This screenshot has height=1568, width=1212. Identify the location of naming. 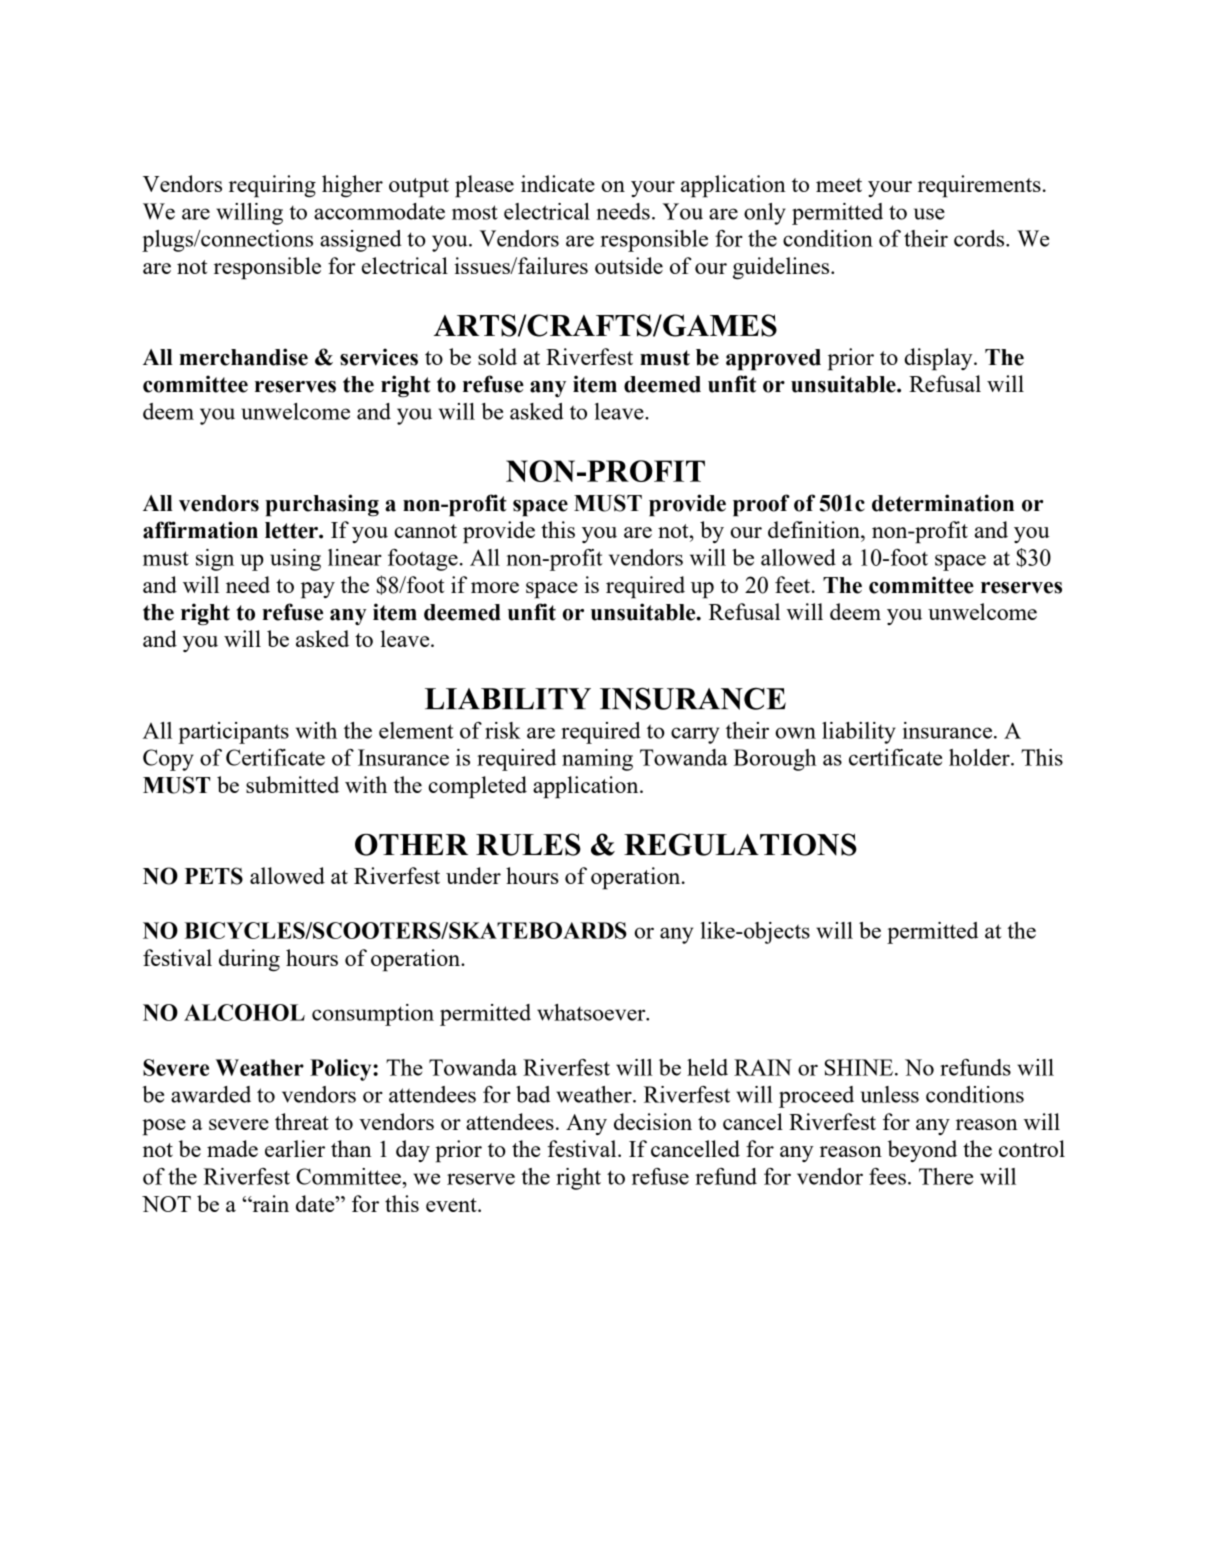
(597, 760).
